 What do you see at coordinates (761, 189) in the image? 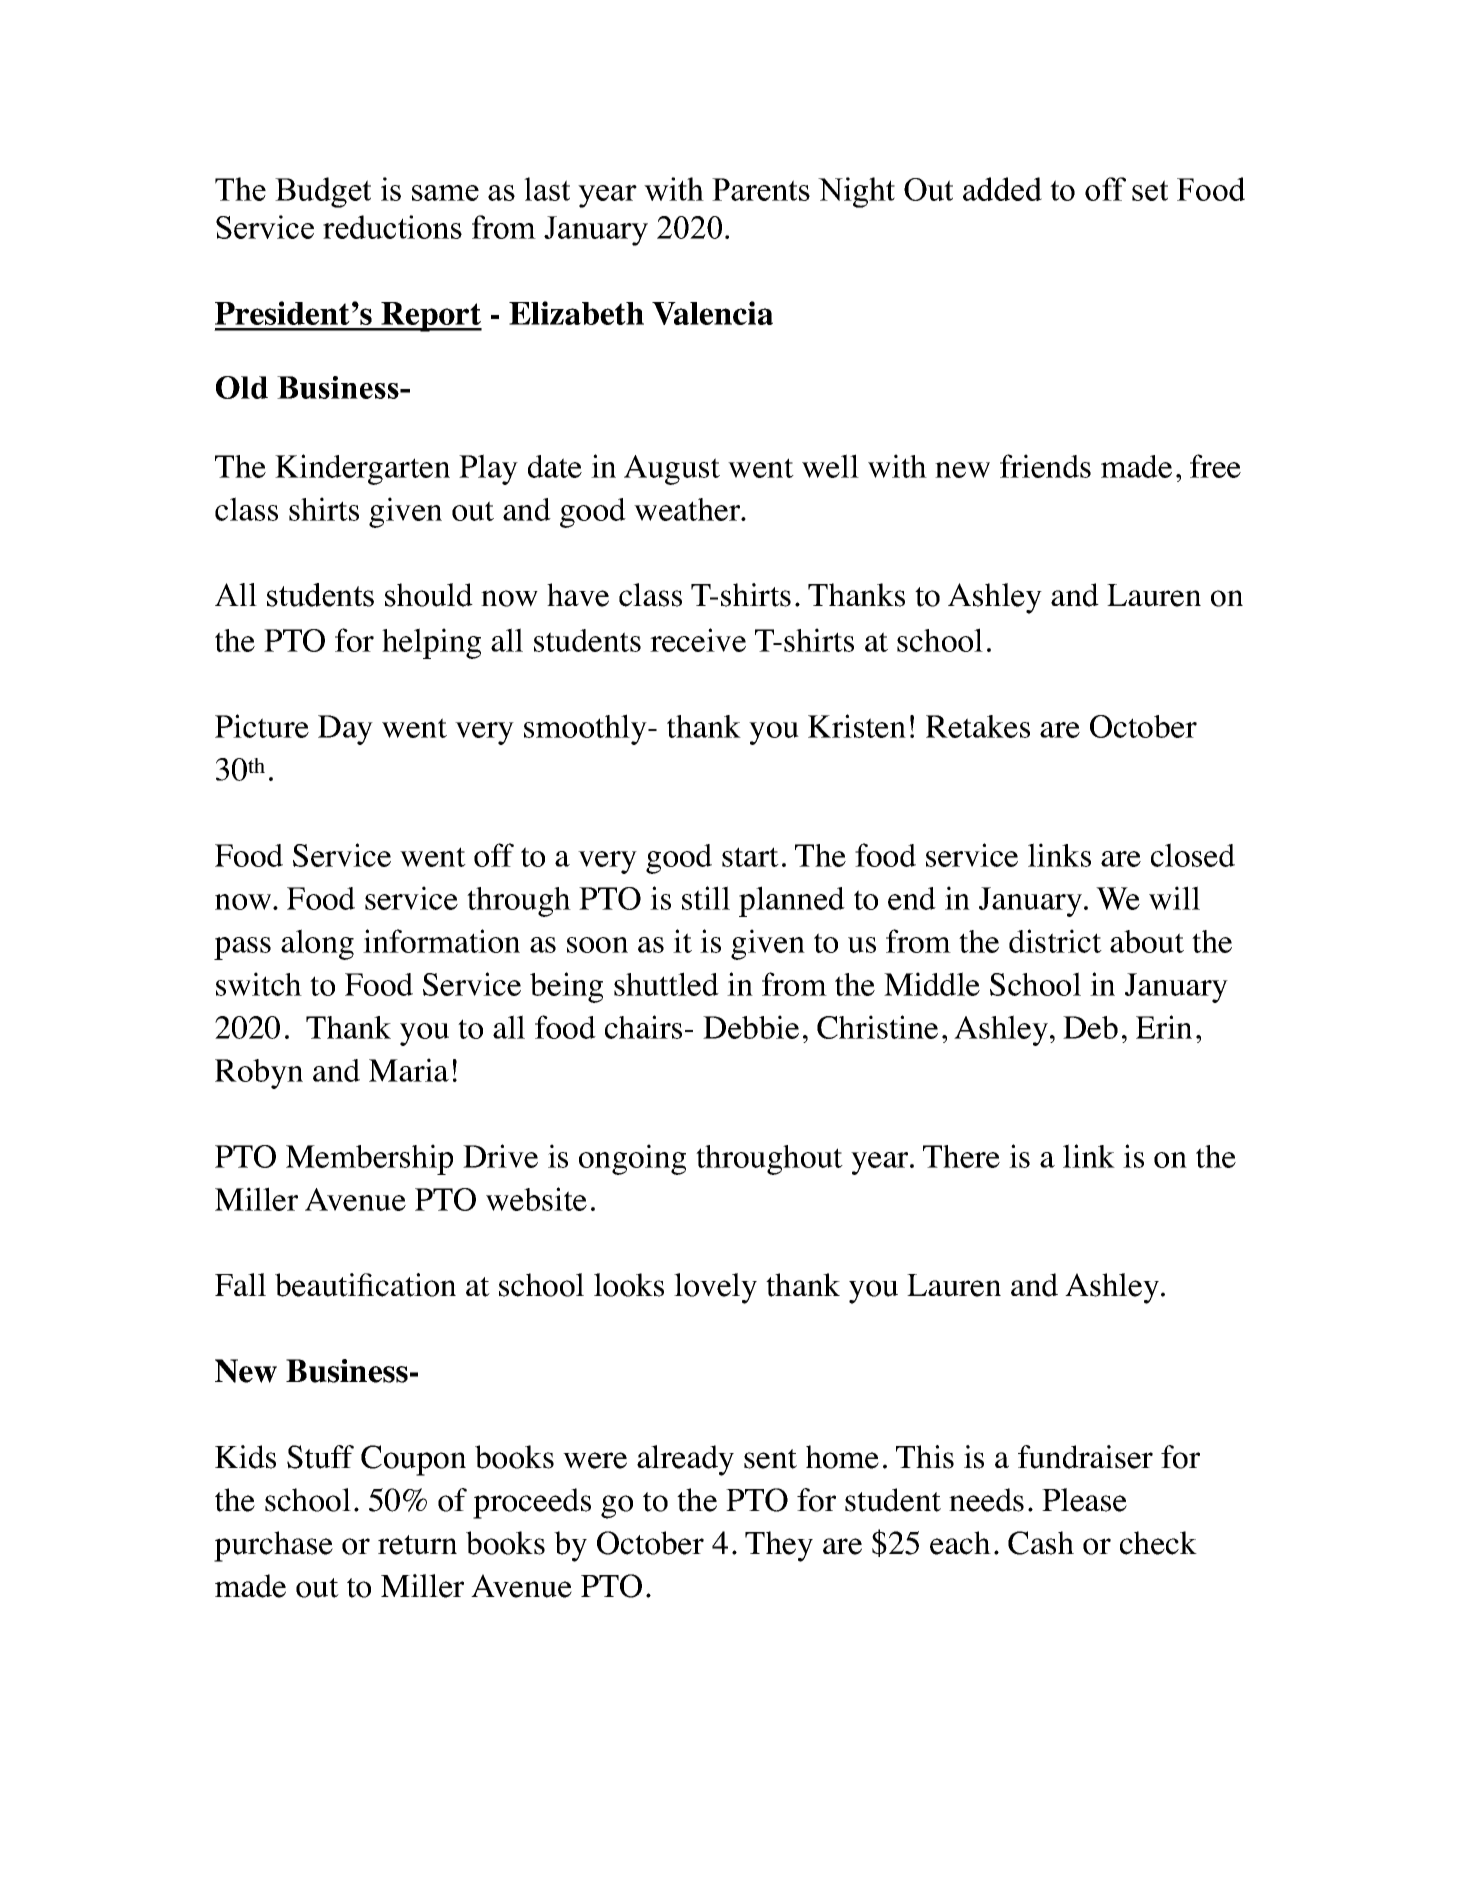
I see `Parents` at bounding box center [761, 189].
